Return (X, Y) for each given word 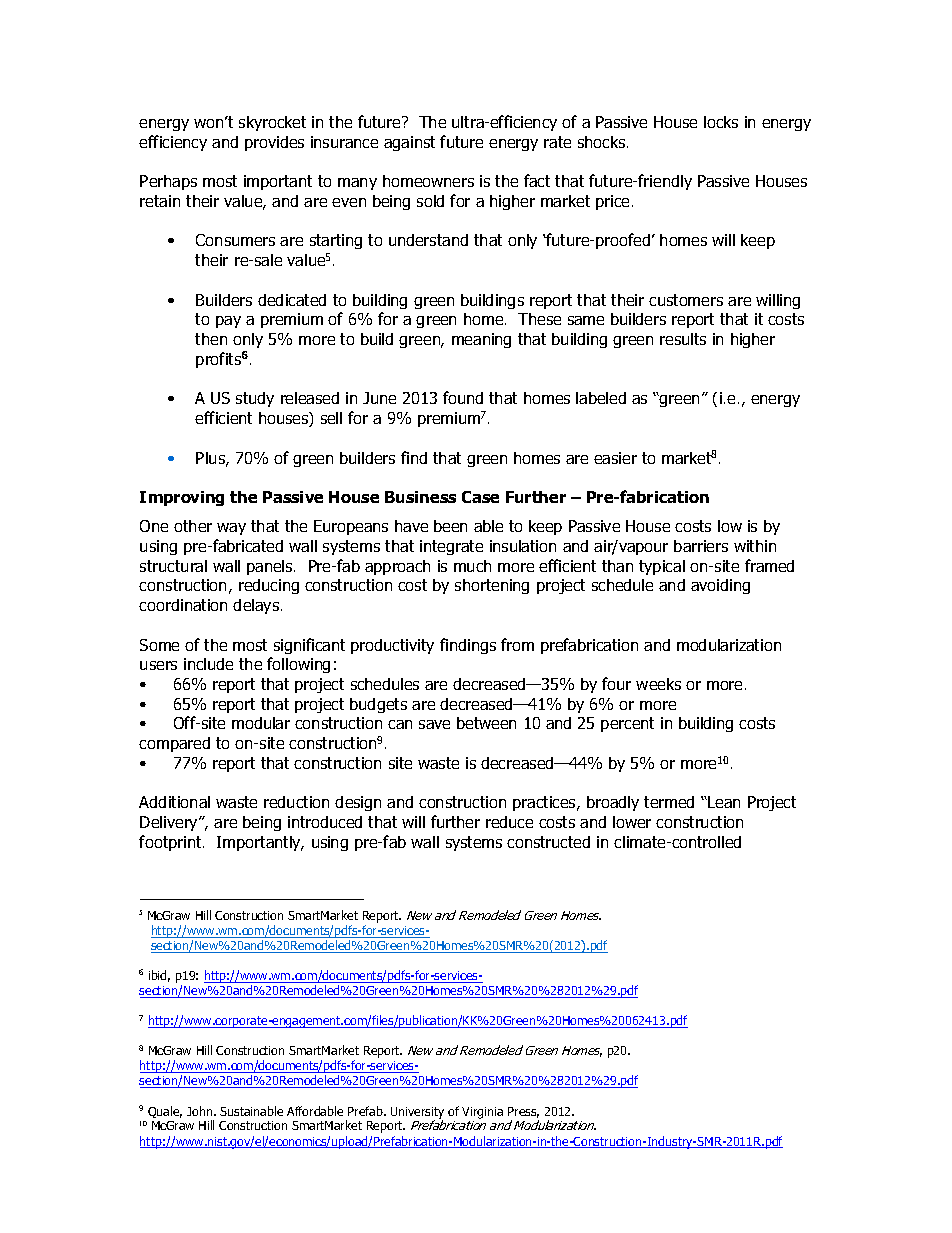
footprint (171, 843)
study (255, 399)
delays (257, 606)
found (463, 397)
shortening (492, 586)
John (201, 1111)
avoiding (720, 586)
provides (274, 143)
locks (721, 122)
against (409, 143)
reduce (509, 822)
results (683, 339)
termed (669, 802)
